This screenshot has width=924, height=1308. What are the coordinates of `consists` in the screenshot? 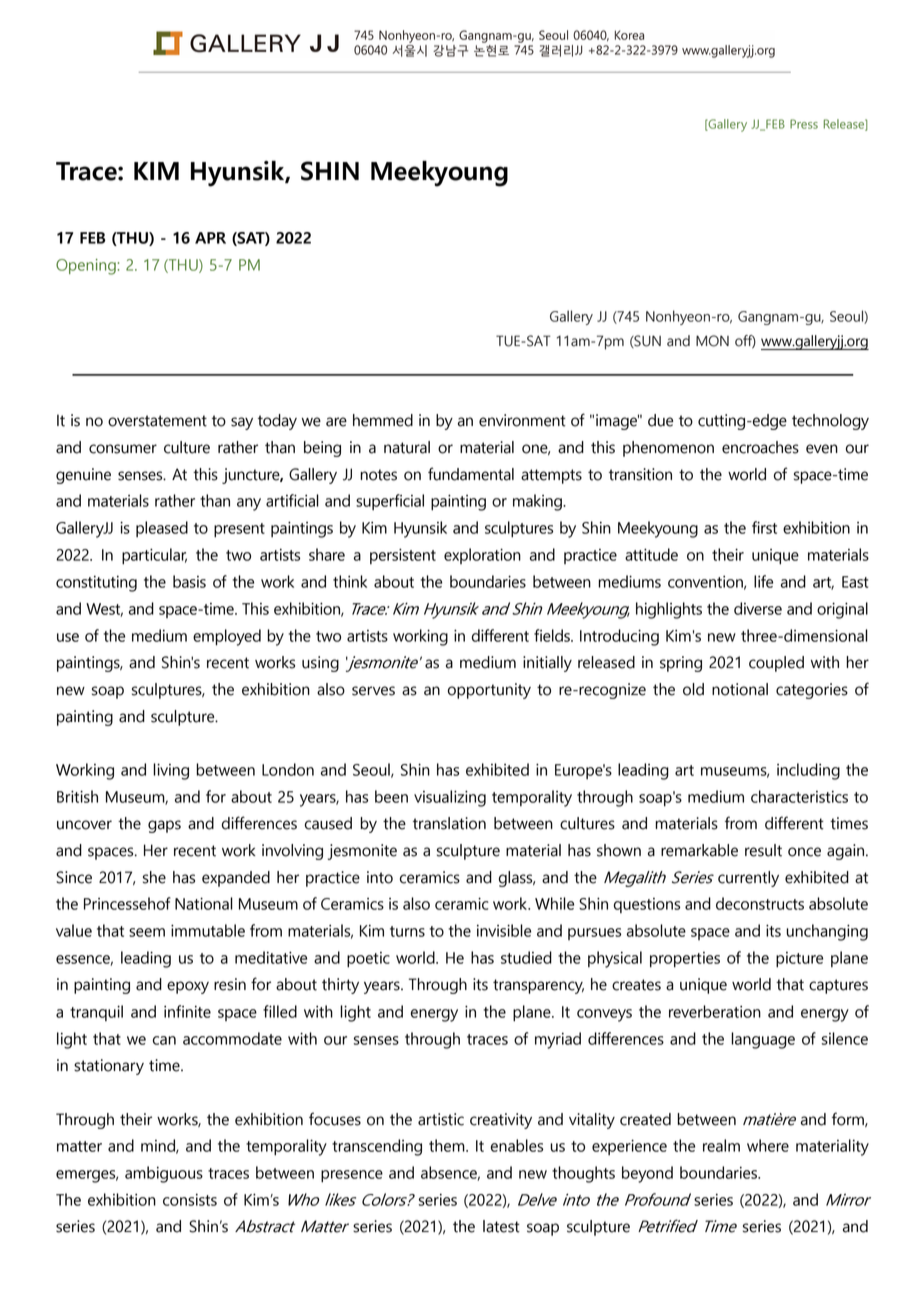 It's located at (190, 1200).
